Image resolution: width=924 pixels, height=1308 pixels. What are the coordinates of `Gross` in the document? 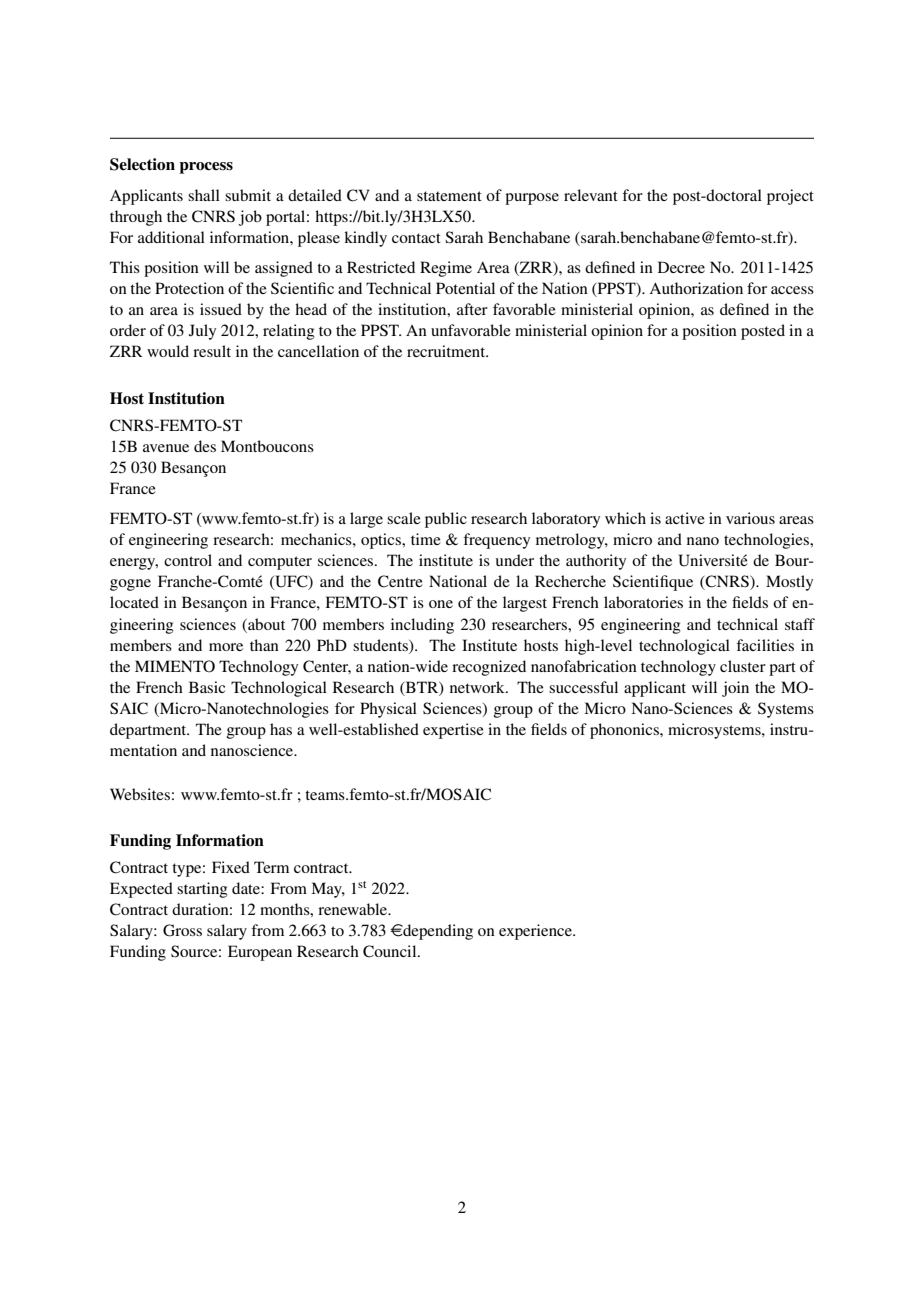 It's located at (182, 930).
